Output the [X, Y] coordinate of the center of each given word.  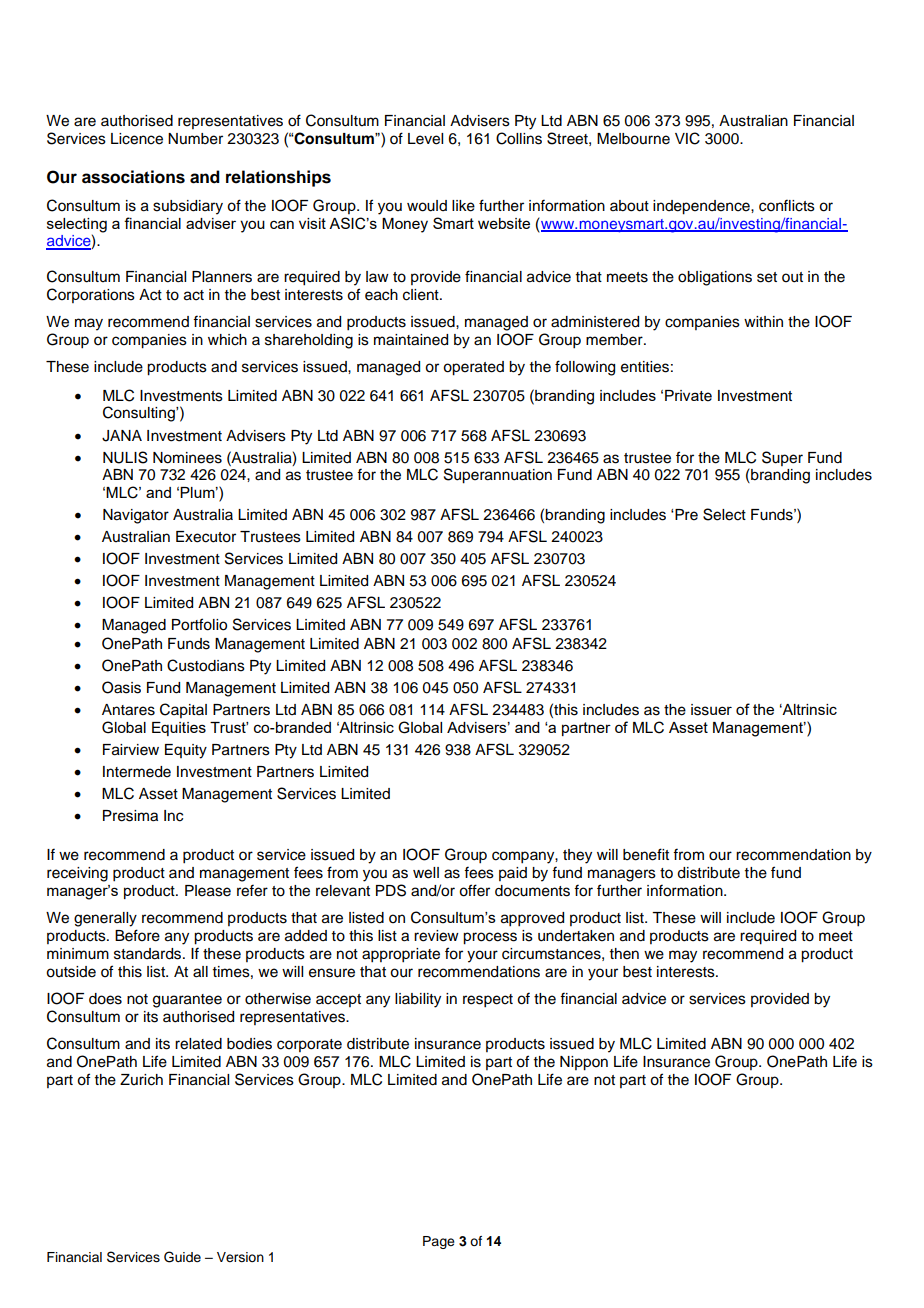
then [624, 954]
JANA [122, 436]
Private [688, 396]
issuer [711, 710]
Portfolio [199, 624]
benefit [646, 854]
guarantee [187, 1001]
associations [133, 177]
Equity [186, 751]
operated [473, 368]
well [426, 873]
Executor [206, 537]
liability [418, 1000]
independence [702, 207]
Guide [182, 1257]
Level [425, 139]
